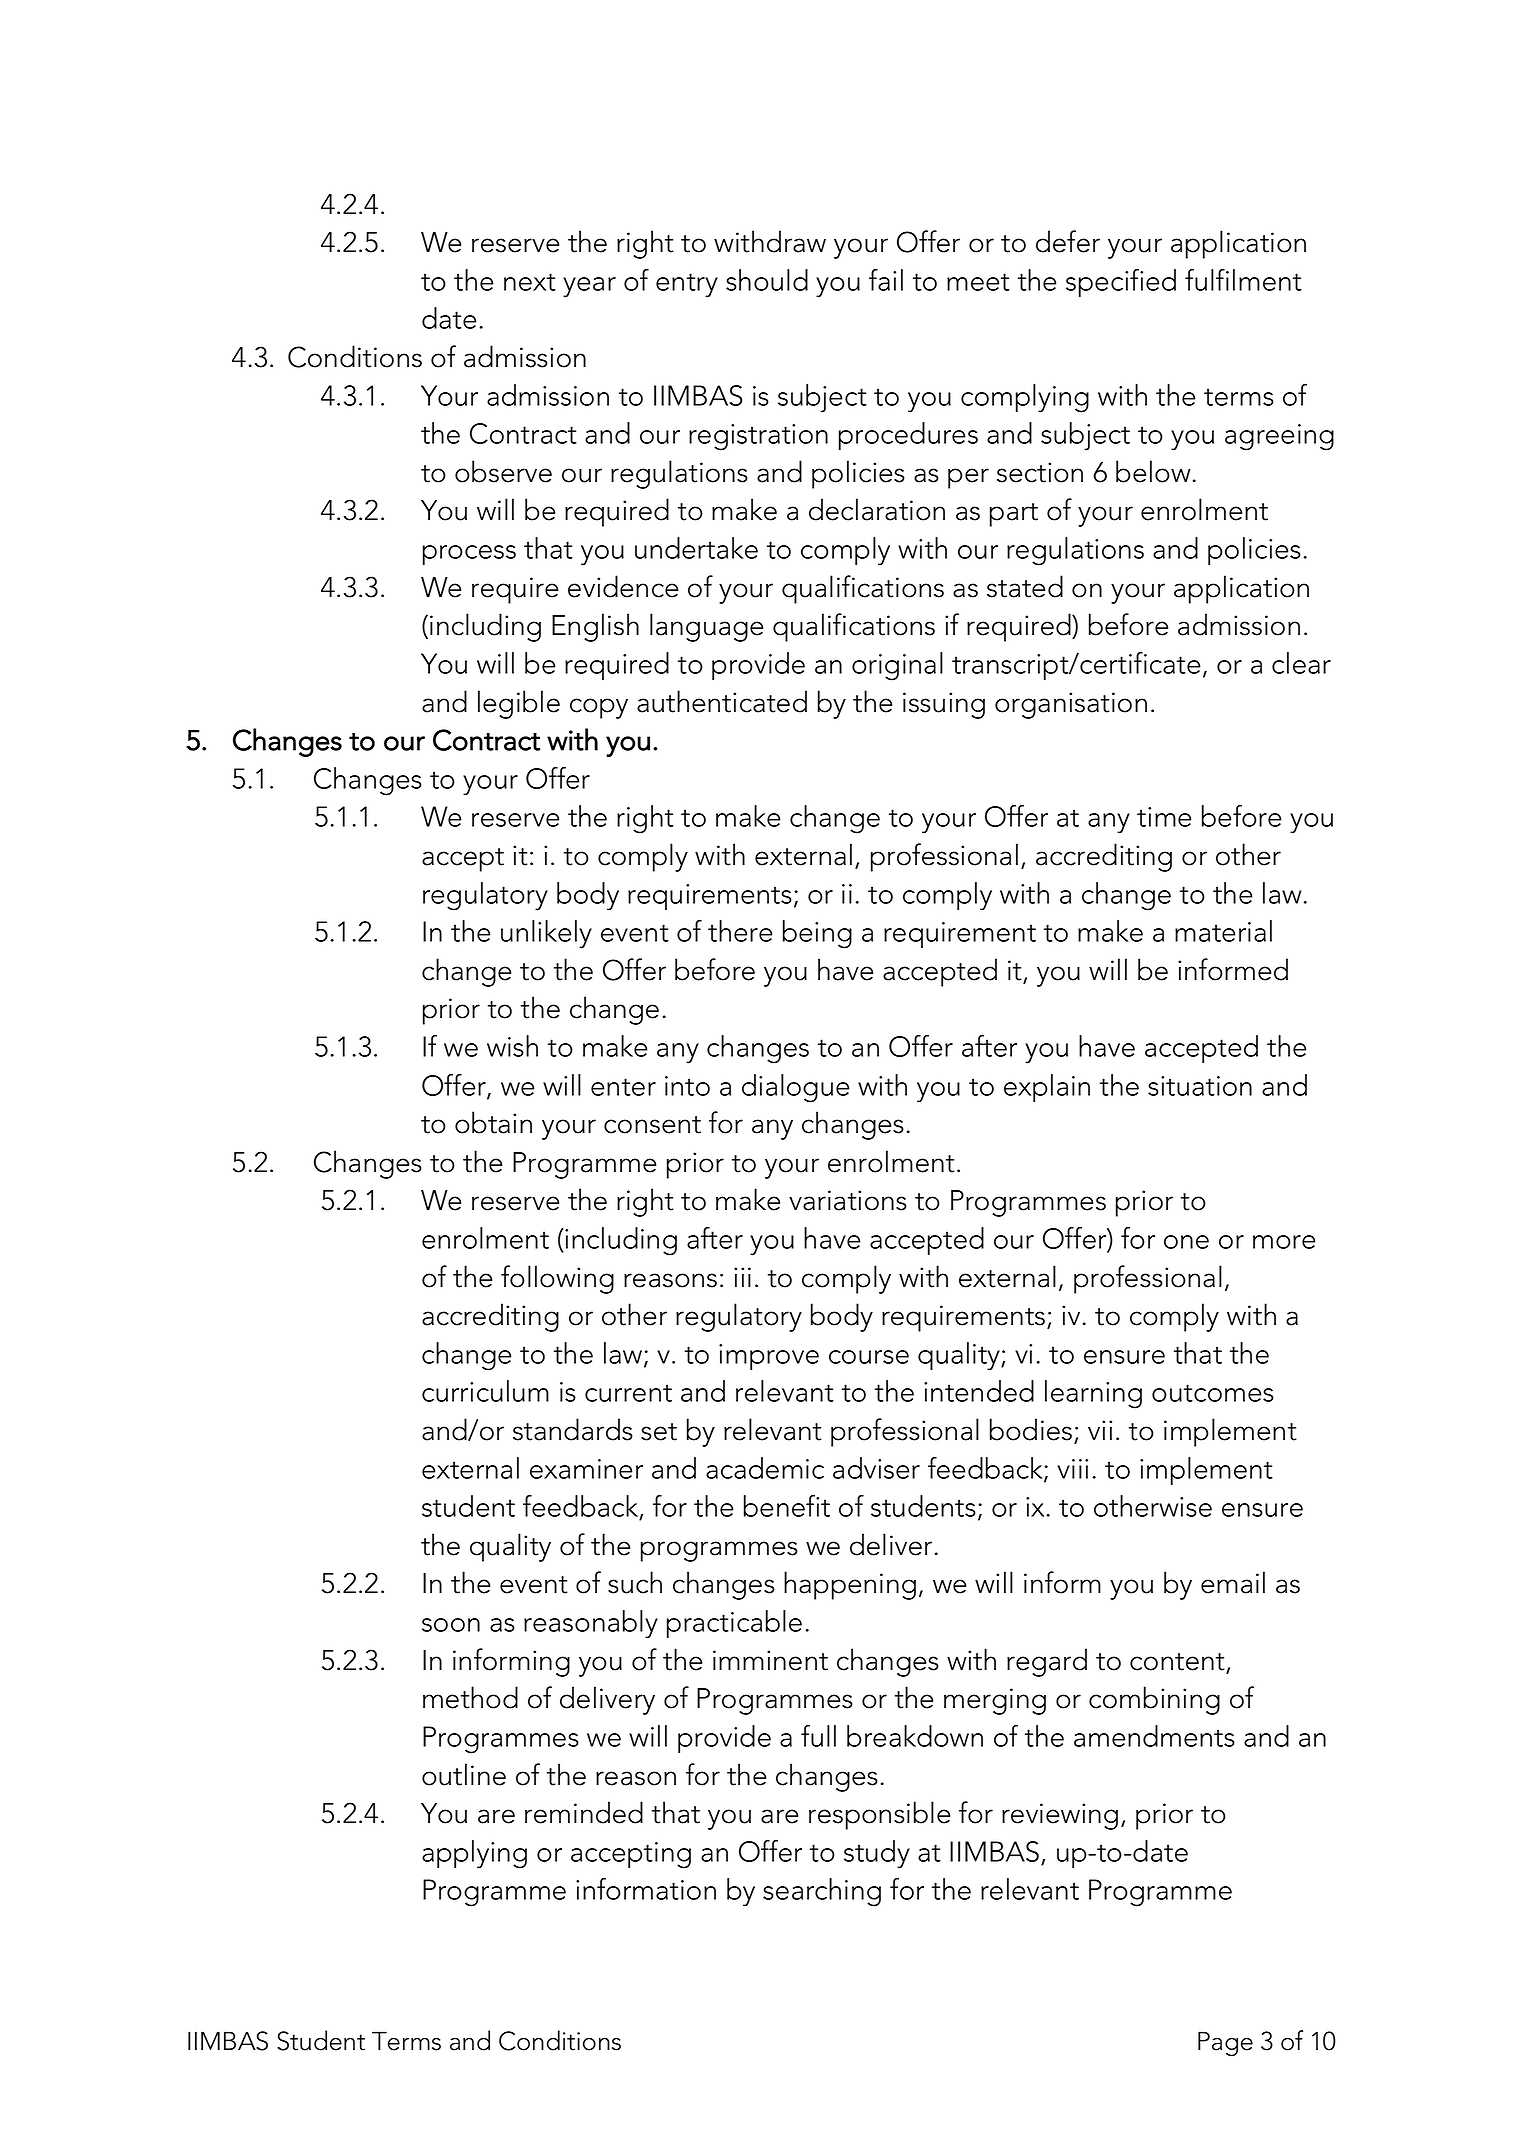  I want to click on next, so click(530, 282).
